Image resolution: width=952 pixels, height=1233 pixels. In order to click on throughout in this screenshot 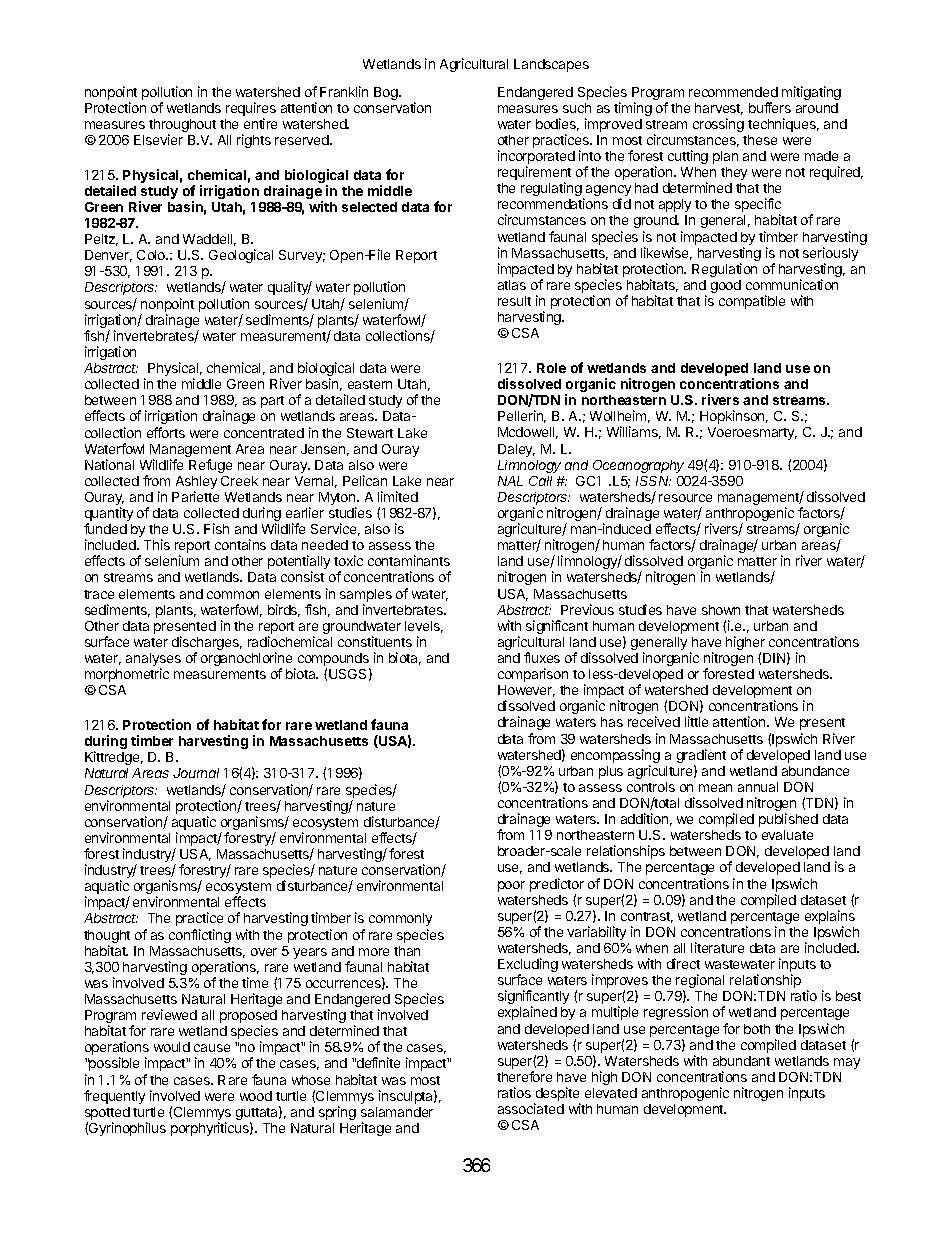, I will do `click(182, 127)`.
